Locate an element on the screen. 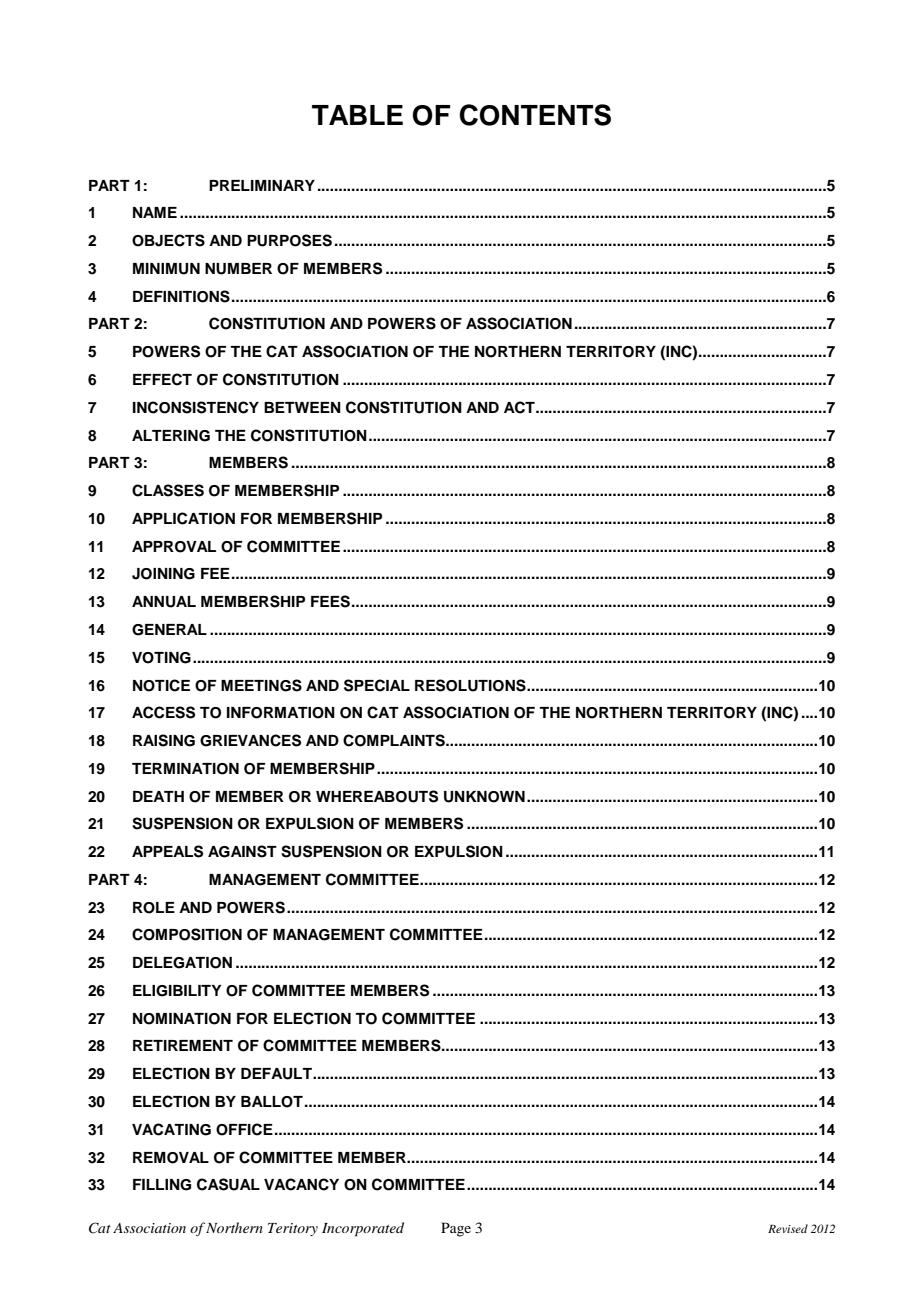 The height and width of the screenshot is (1307, 924). Page is located at coordinates (456, 1229).
